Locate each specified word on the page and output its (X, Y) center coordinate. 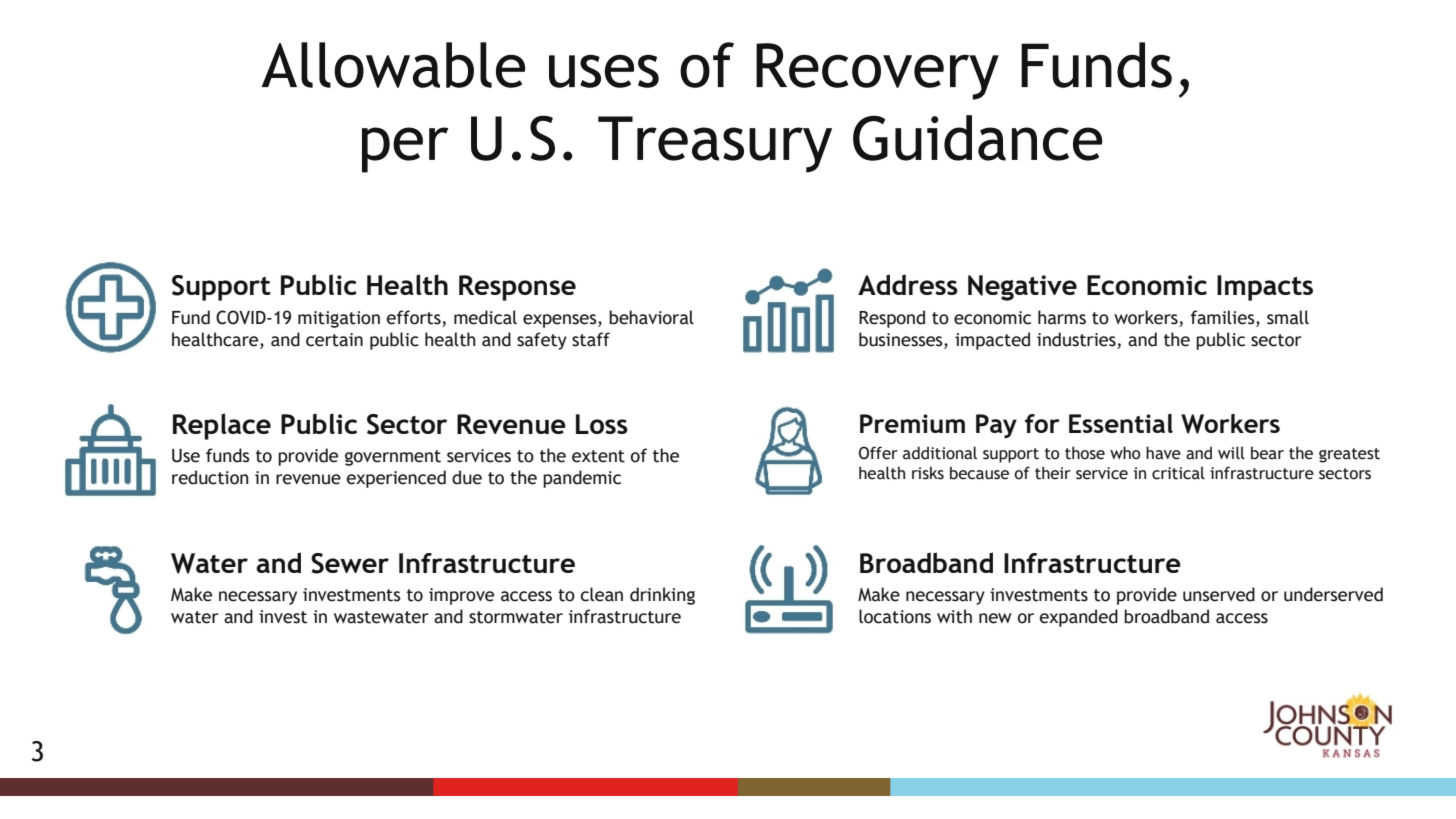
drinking (662, 596)
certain (334, 340)
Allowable (393, 65)
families (1223, 317)
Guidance (977, 138)
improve (461, 596)
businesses (902, 339)
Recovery (877, 71)
